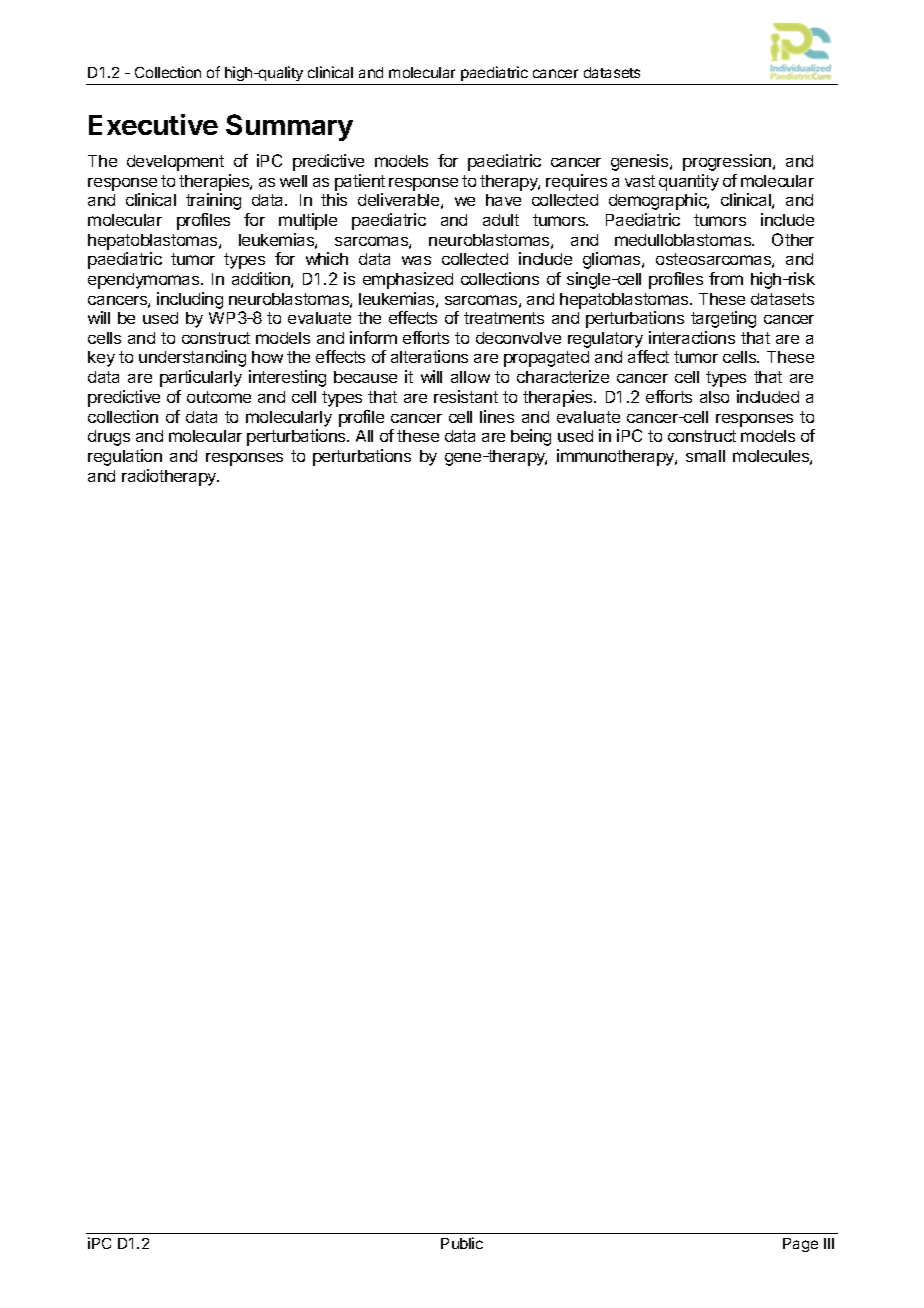 The height and width of the image is (1308, 924). What do you see at coordinates (175, 163) in the image?
I see `development` at bounding box center [175, 163].
